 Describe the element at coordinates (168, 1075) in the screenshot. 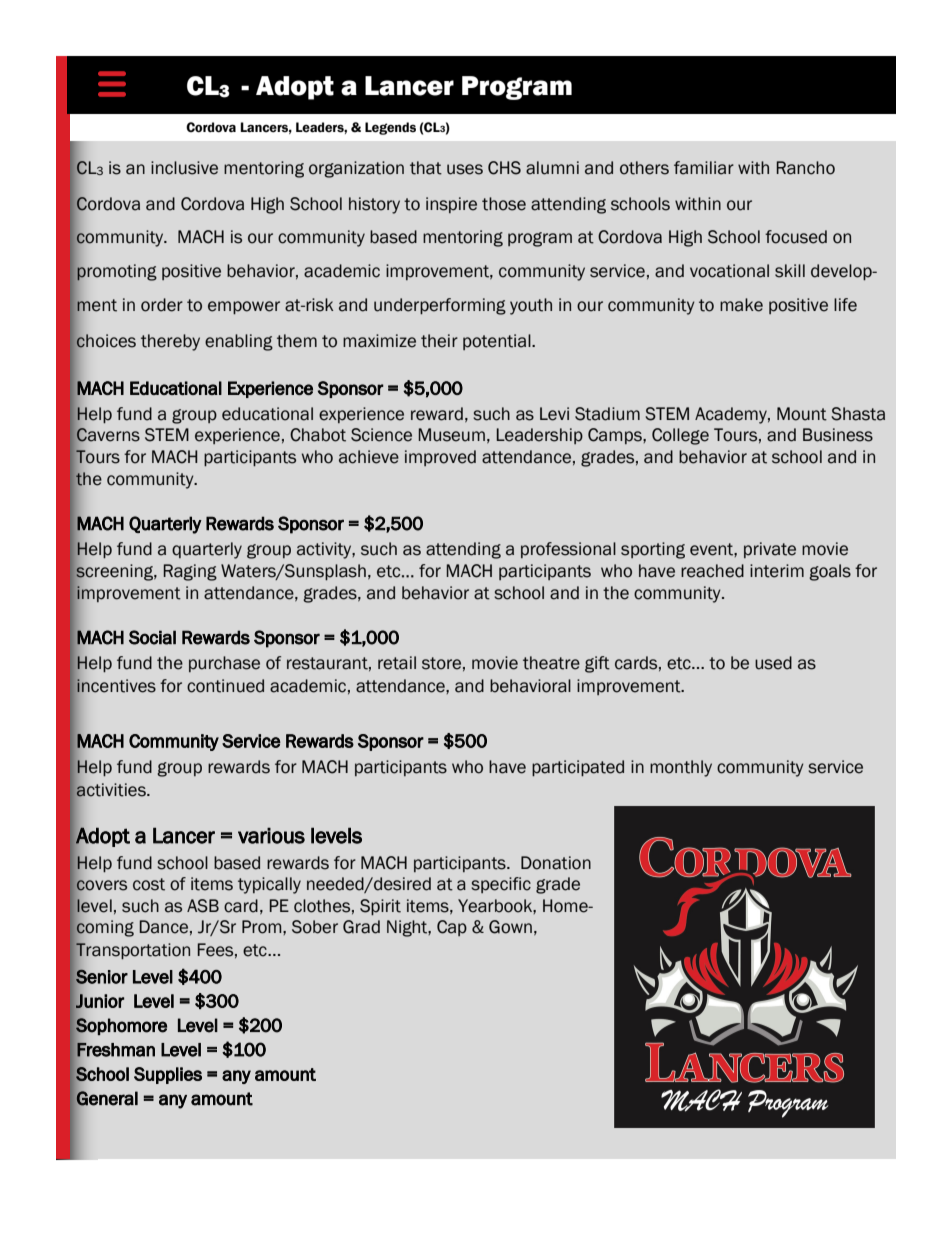

I see `Supplies` at that location.
